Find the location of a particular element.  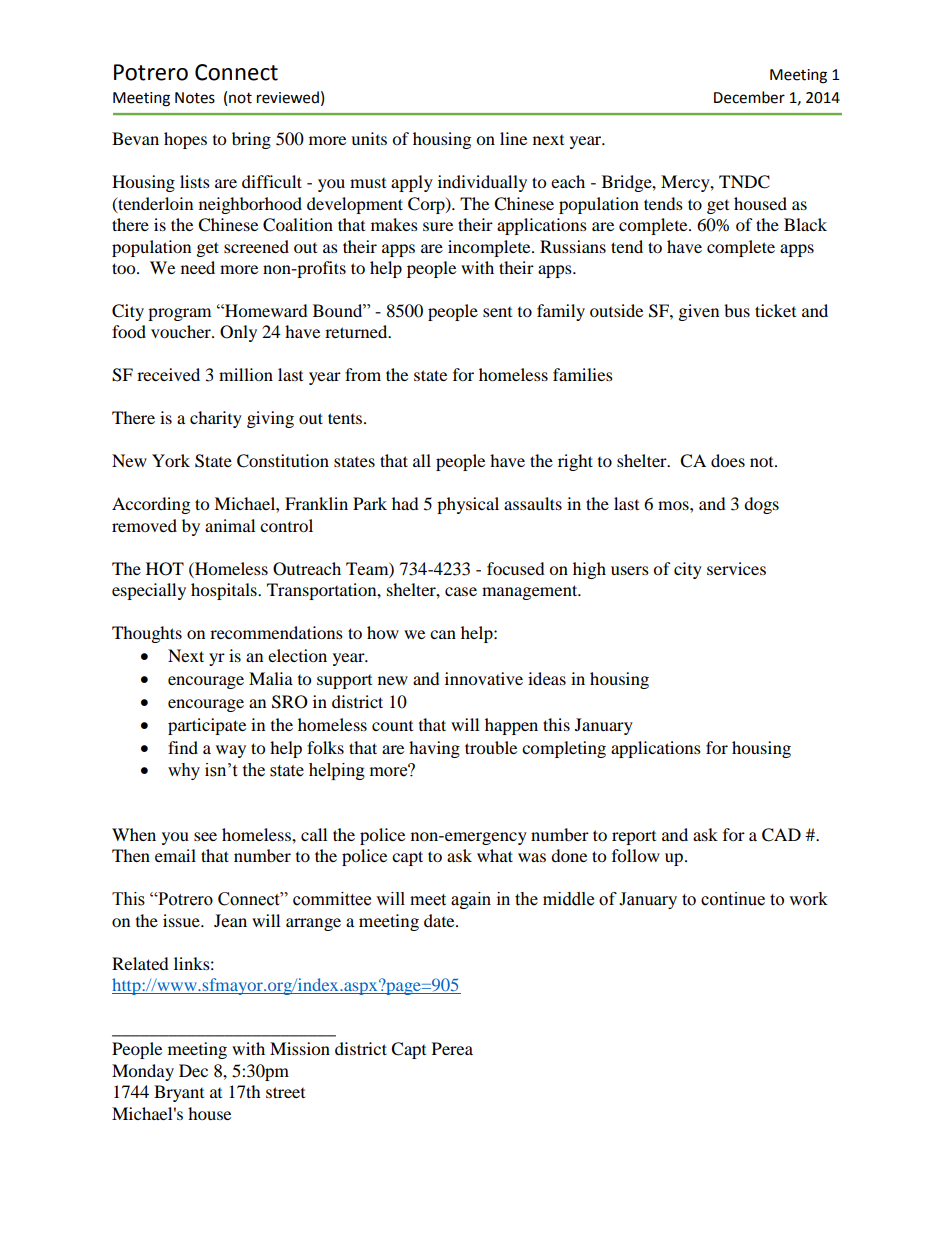

physical is located at coordinates (468, 505).
